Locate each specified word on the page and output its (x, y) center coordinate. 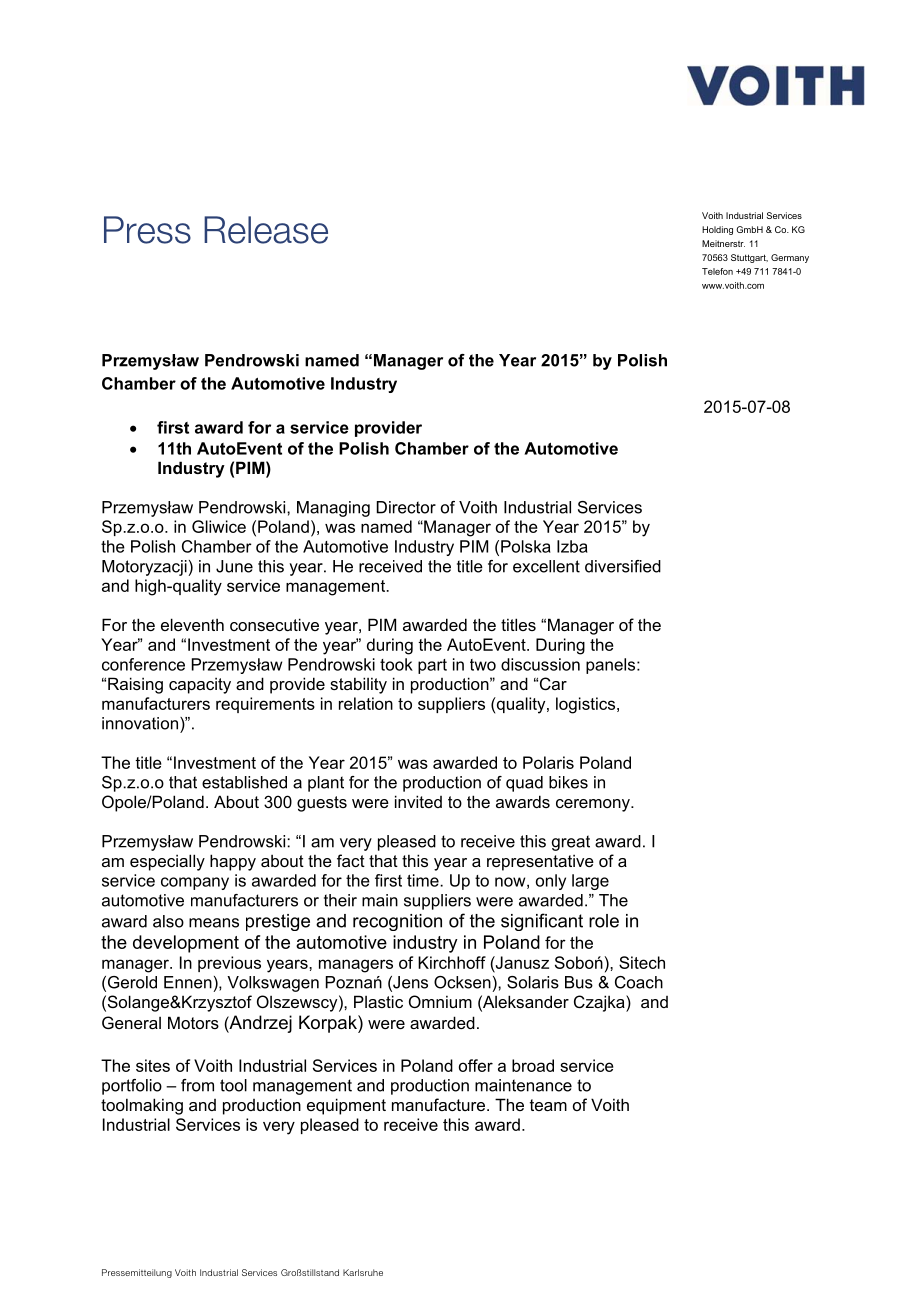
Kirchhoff (452, 962)
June (234, 566)
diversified (623, 566)
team (548, 1105)
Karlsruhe (363, 1272)
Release (266, 230)
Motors (193, 1022)
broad (533, 1065)
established (244, 782)
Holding (717, 230)
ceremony (594, 805)
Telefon (717, 271)
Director (406, 507)
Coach (639, 982)
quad (524, 784)
